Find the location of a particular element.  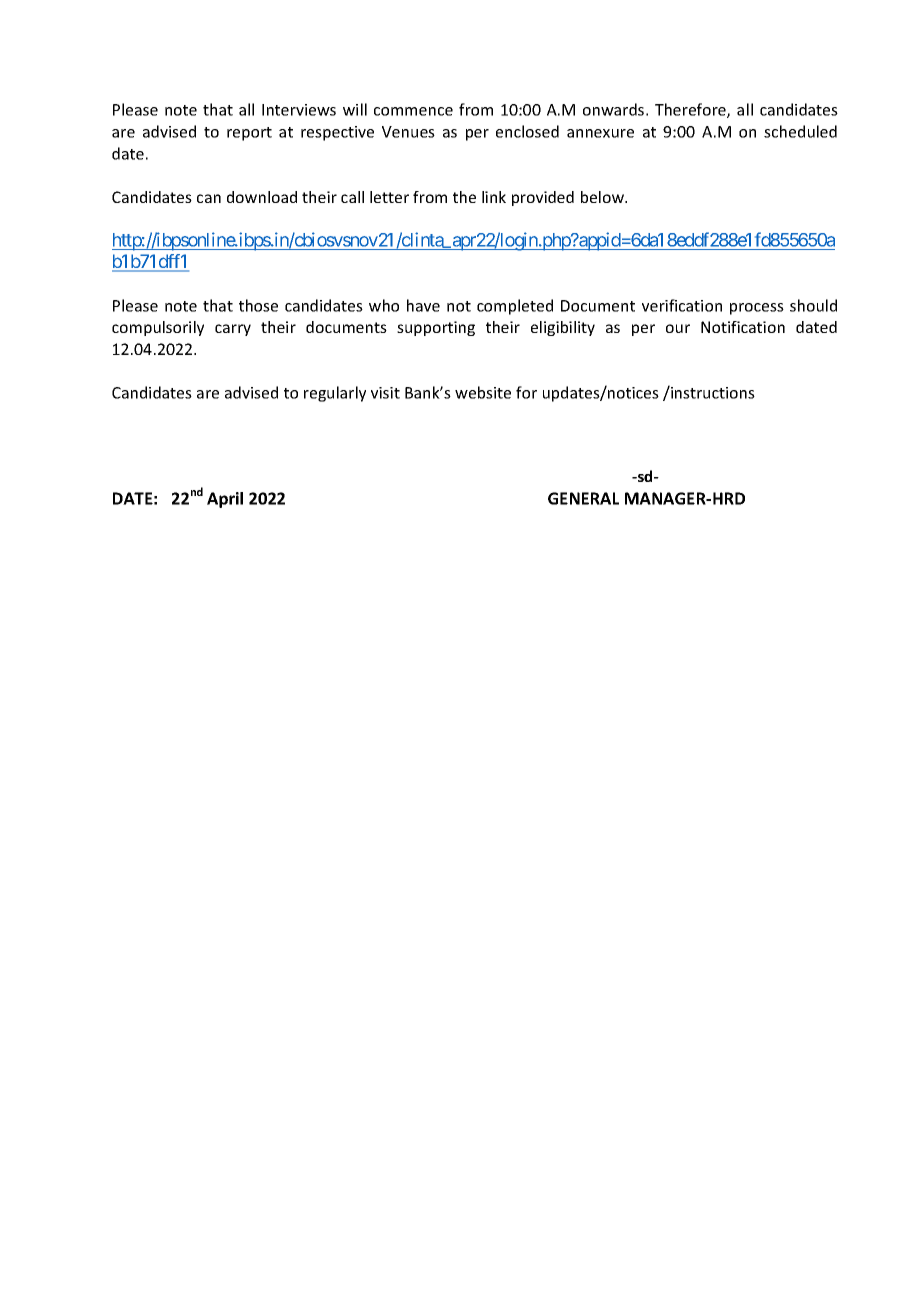

link is located at coordinates (494, 197).
